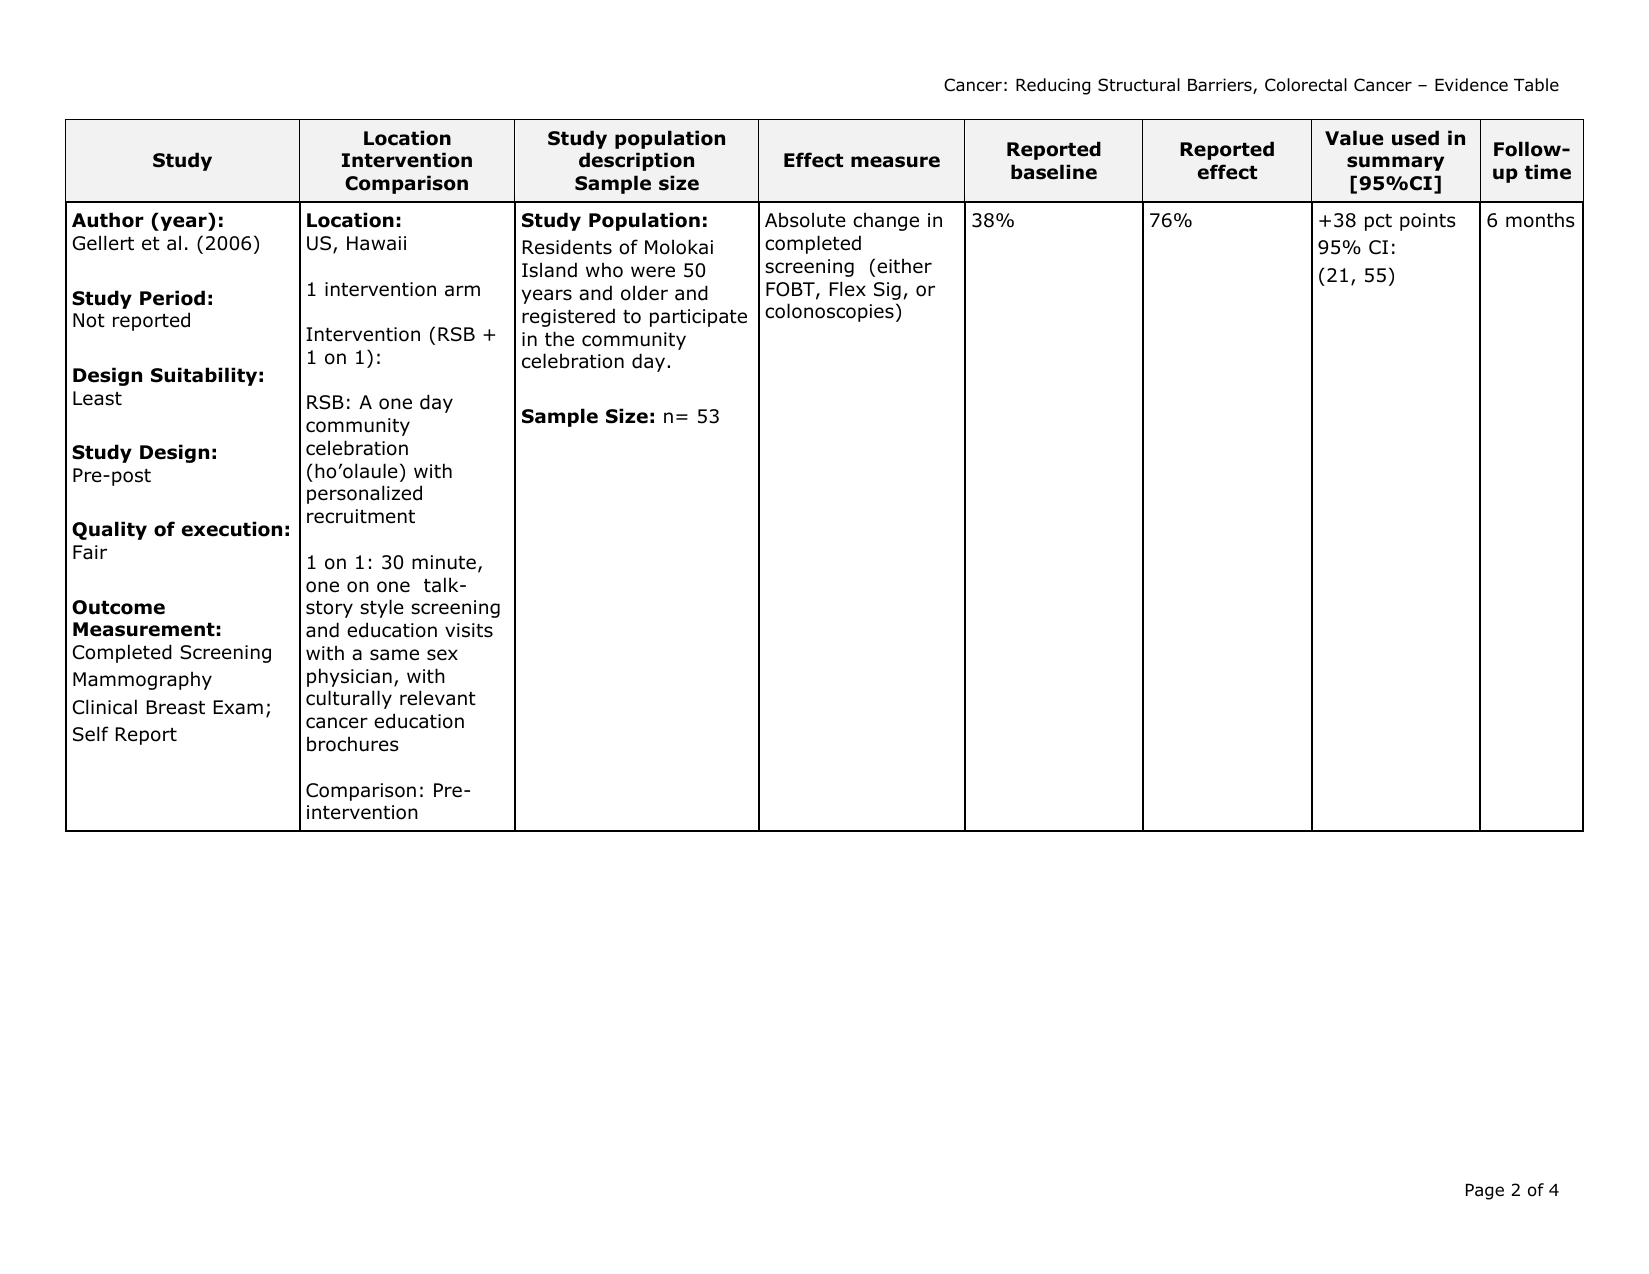 Image resolution: width=1649 pixels, height=1274 pixels. What do you see at coordinates (636, 161) in the page?
I see `description` at bounding box center [636, 161].
